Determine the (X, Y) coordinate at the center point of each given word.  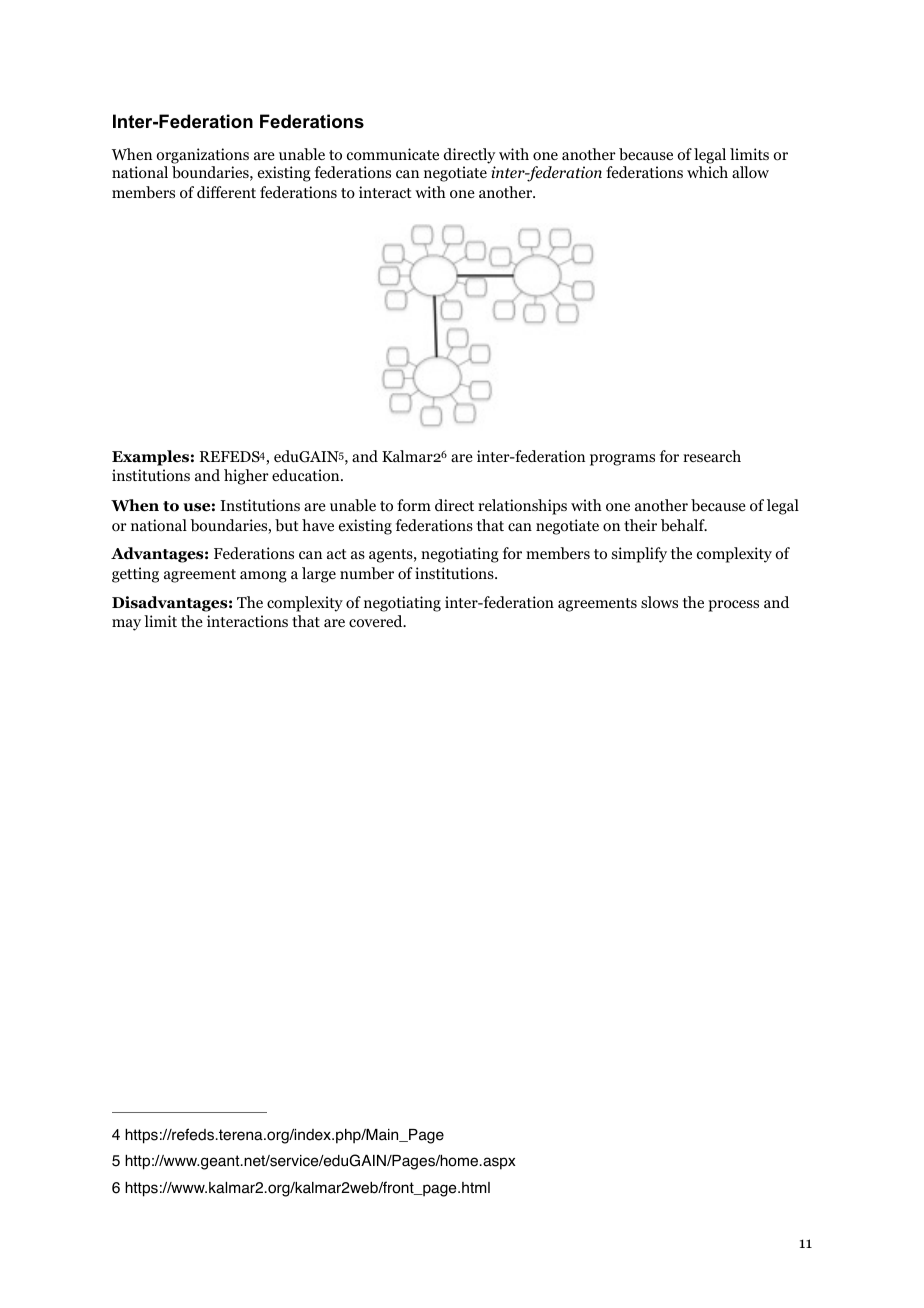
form (414, 505)
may (126, 625)
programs (622, 460)
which (707, 172)
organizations (202, 156)
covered (377, 621)
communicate (393, 154)
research (712, 456)
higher (246, 477)
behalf (684, 525)
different (226, 192)
